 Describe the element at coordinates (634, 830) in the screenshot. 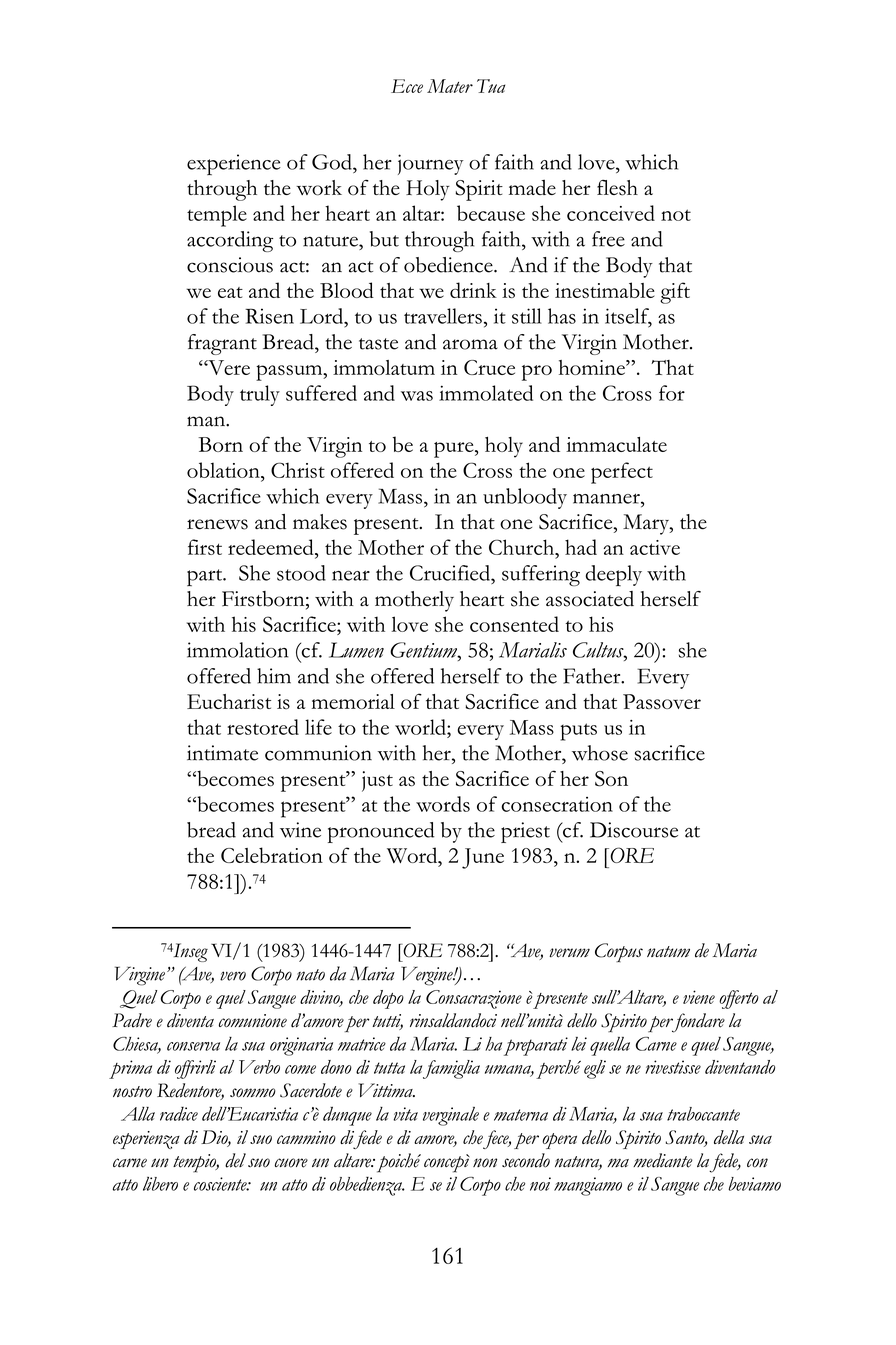

I see `Discourse` at that location.
